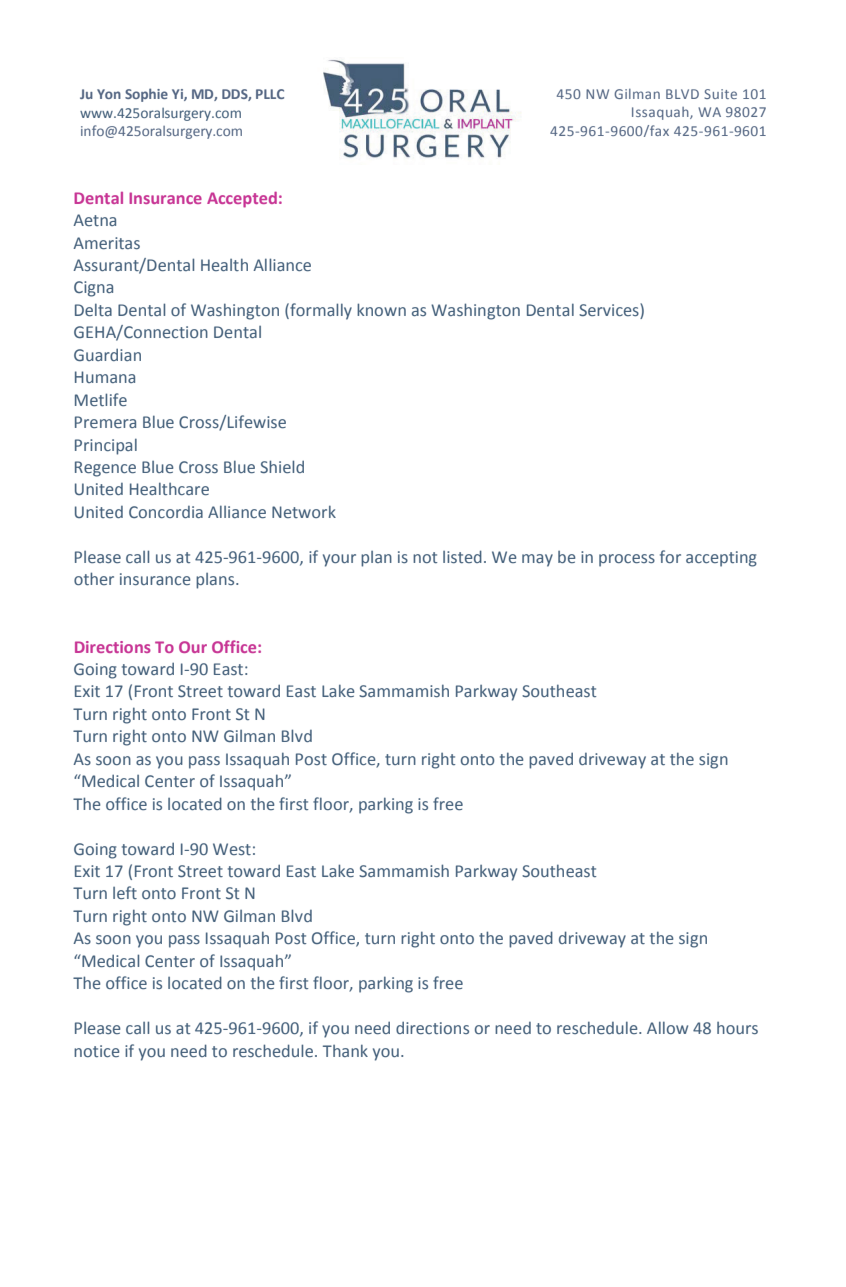  I want to click on Suite, so click(720, 94).
